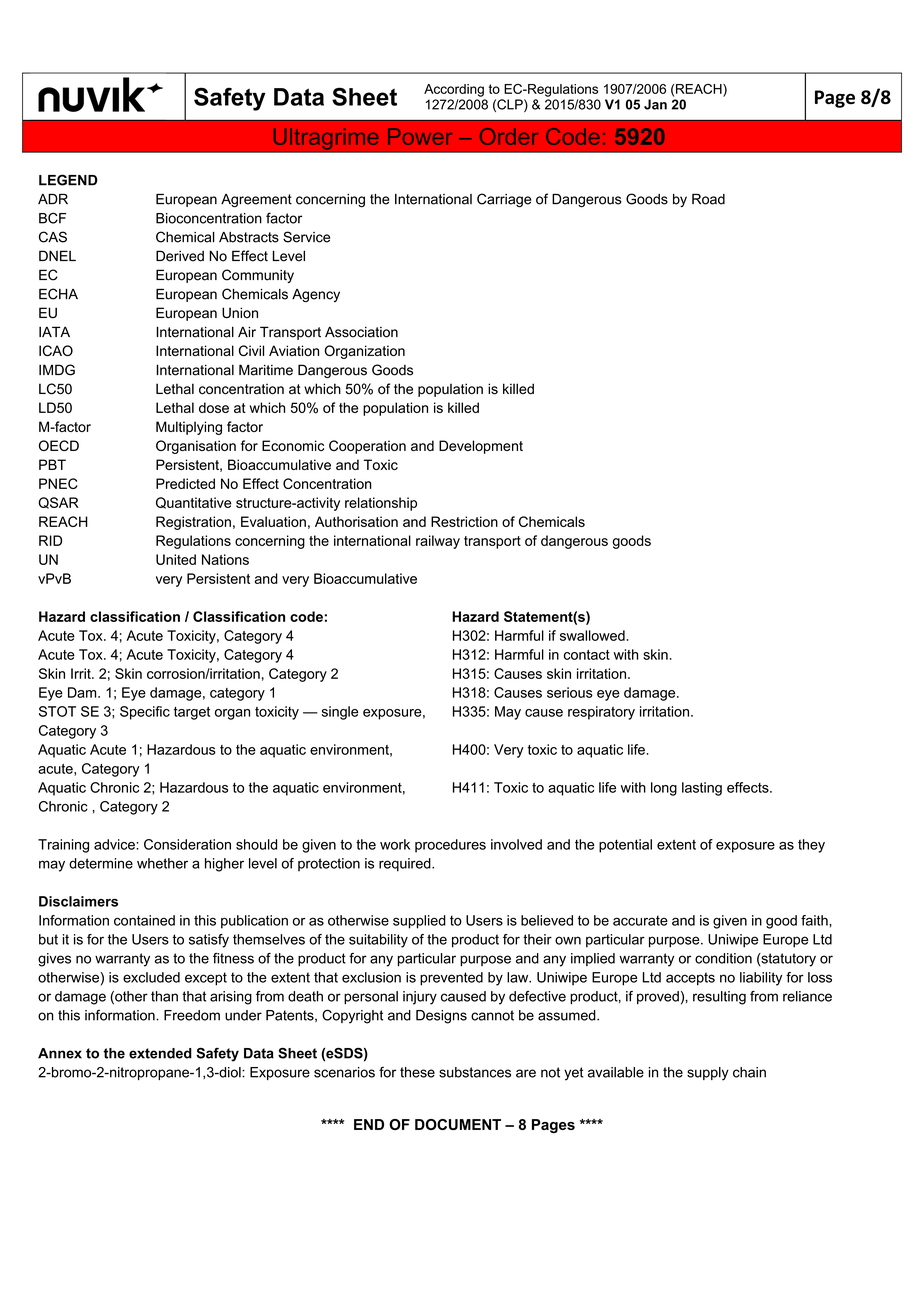 This screenshot has width=924, height=1308. Describe the element at coordinates (592, 635) in the screenshot. I see `swallowed` at that location.
